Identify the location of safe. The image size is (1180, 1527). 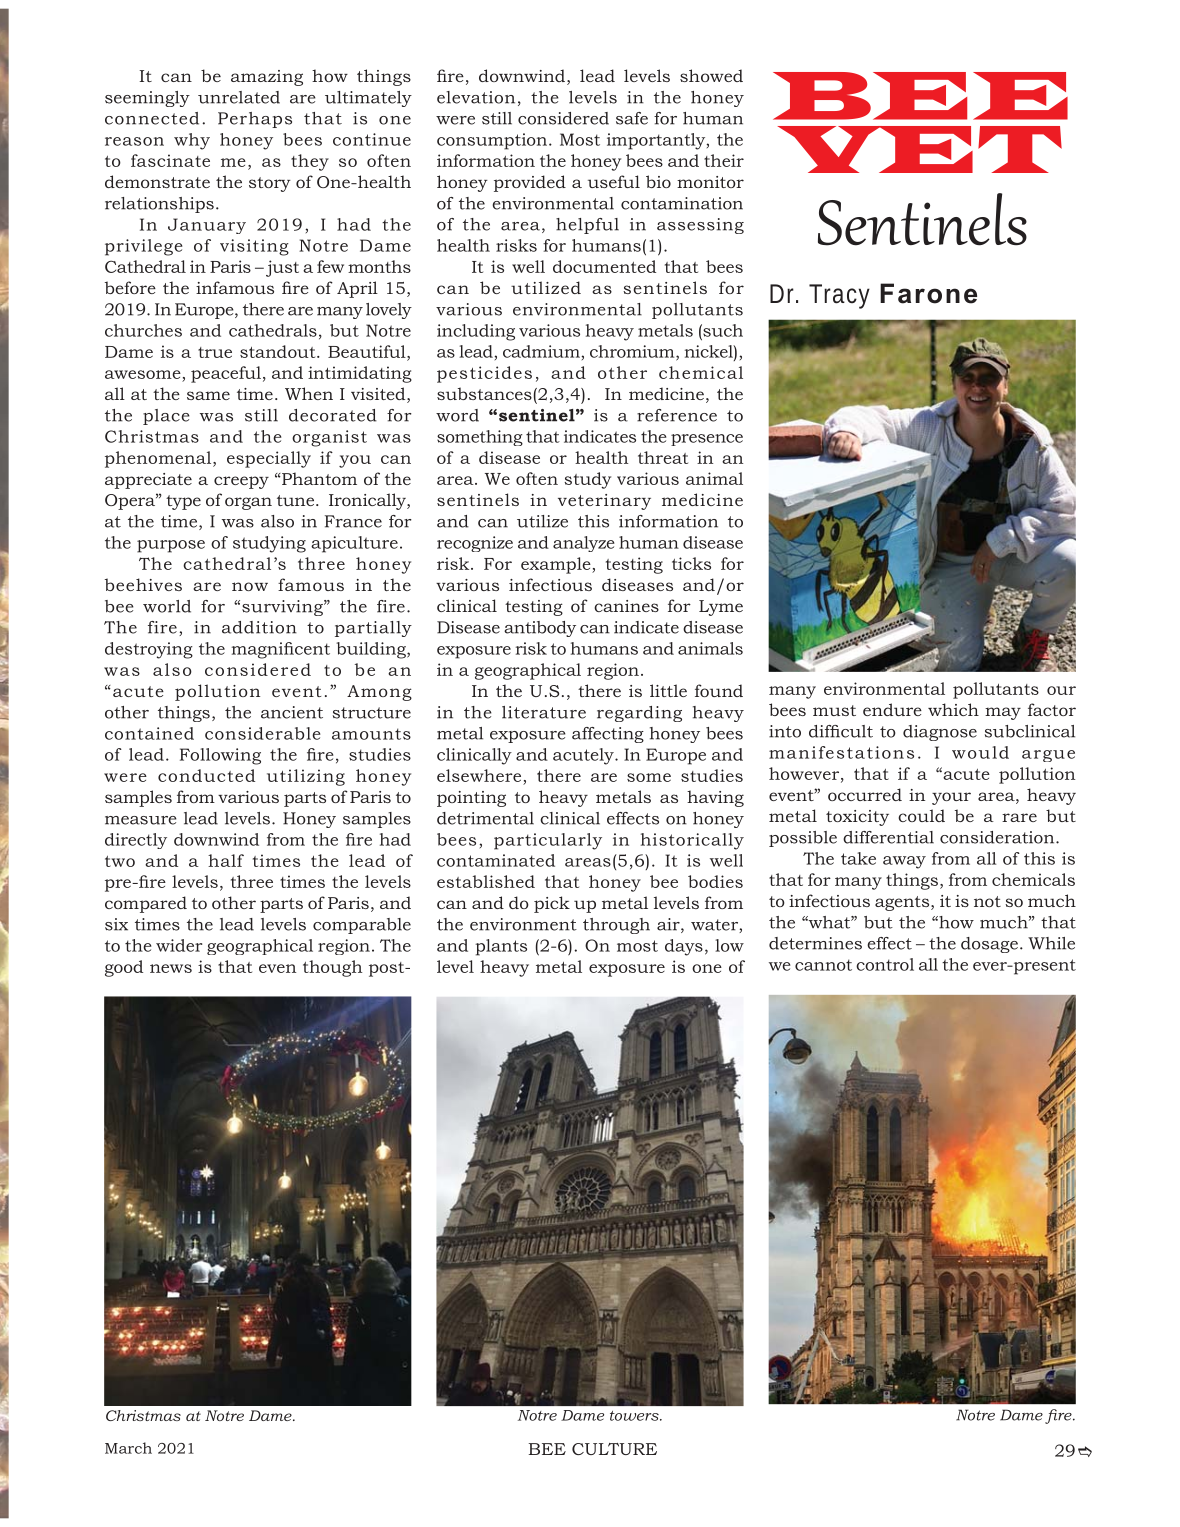
(632, 118).
